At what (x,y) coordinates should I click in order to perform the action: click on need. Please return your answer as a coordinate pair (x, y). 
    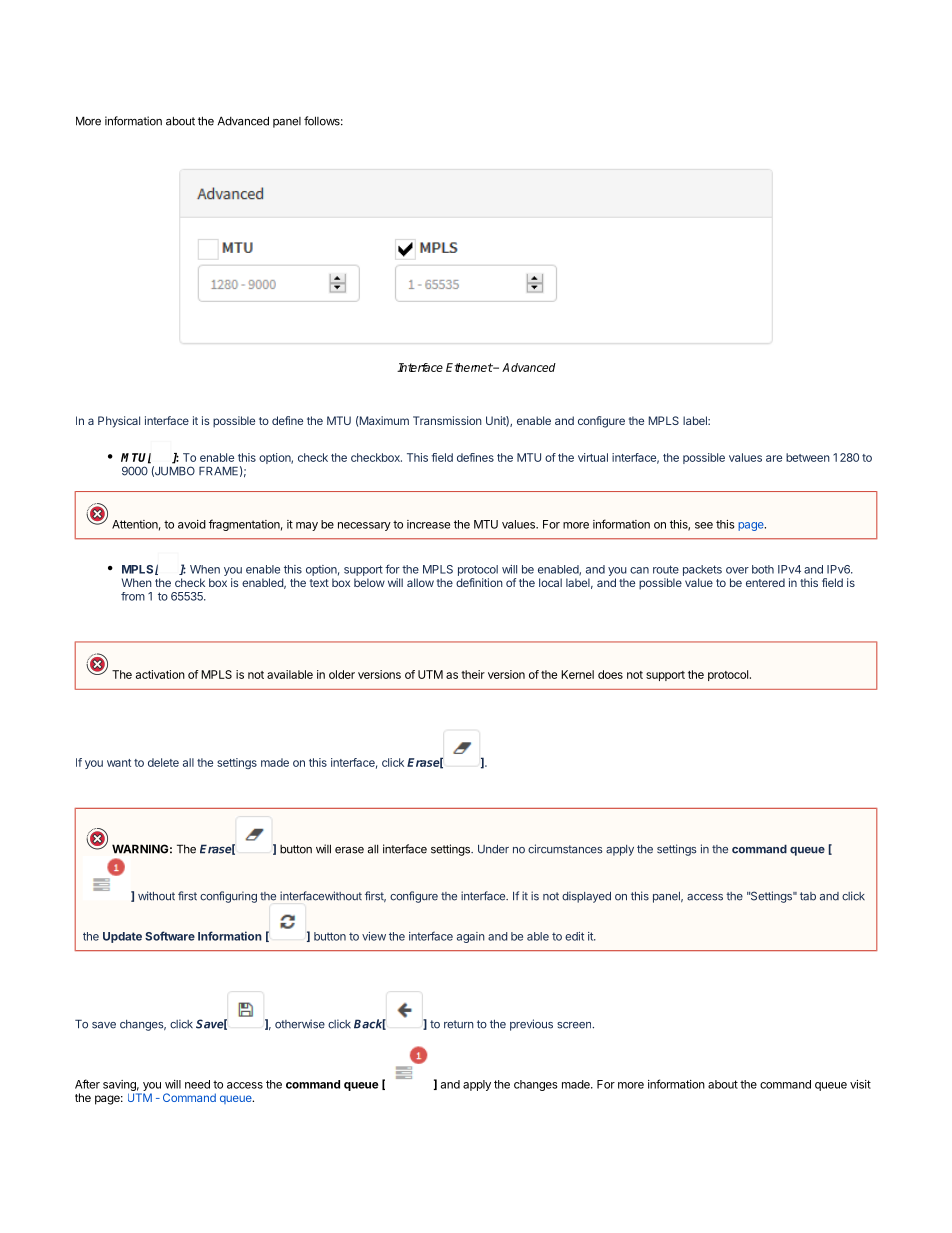
    Looking at the image, I should click on (197, 1084).
